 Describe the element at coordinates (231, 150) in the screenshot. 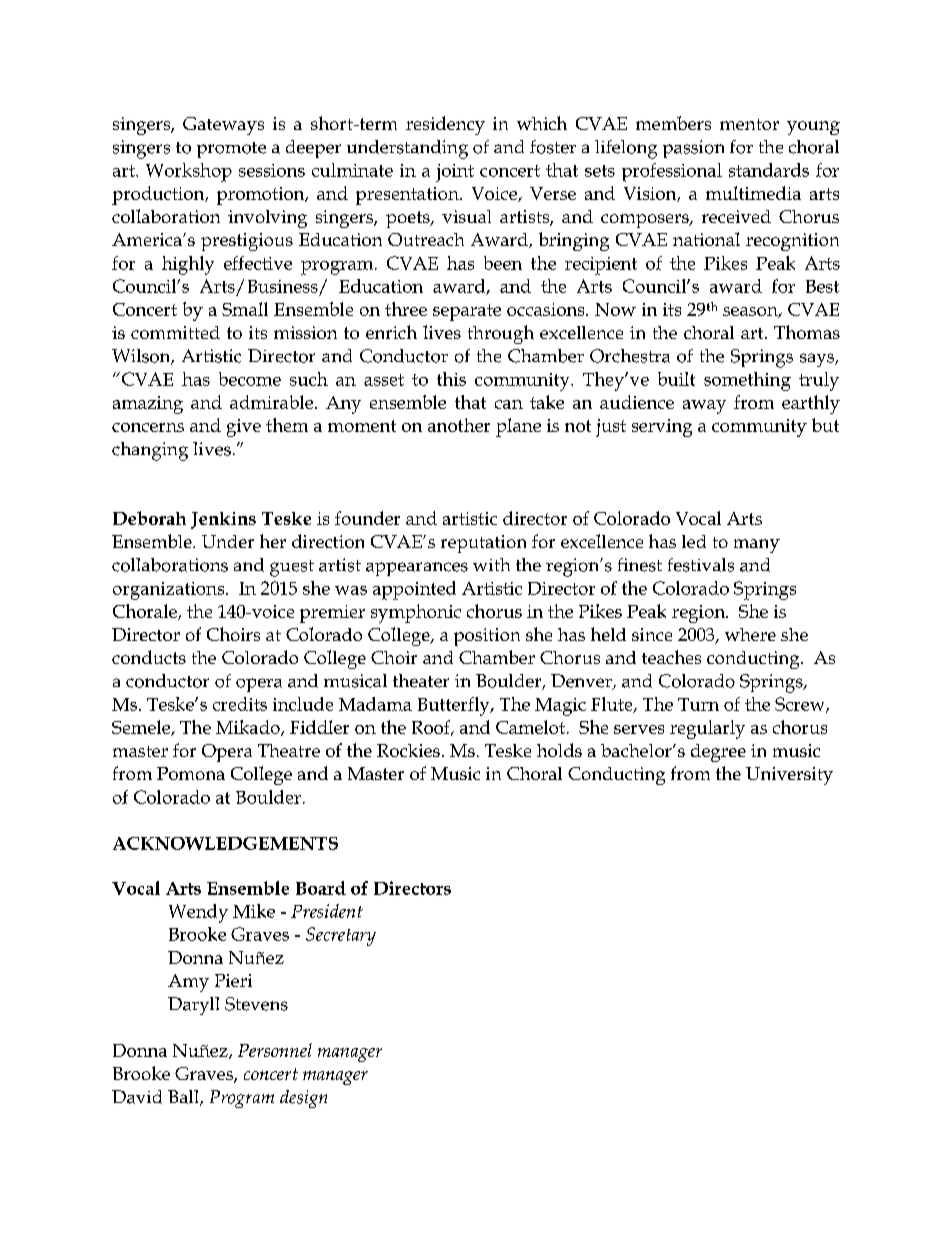

I see `promote` at that location.
